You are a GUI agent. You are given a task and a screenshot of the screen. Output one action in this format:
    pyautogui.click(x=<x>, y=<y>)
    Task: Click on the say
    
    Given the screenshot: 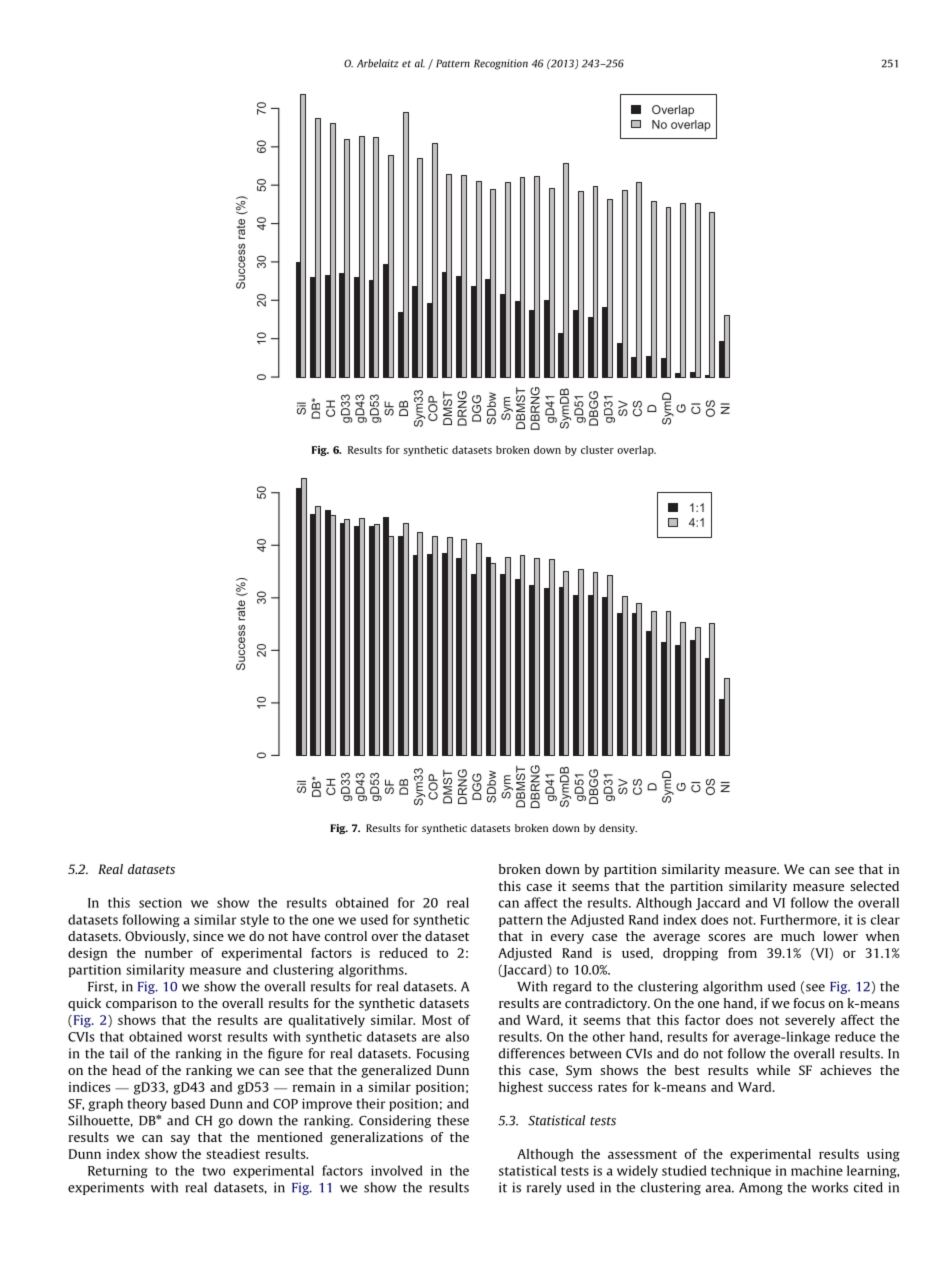 What is the action you would take?
    pyautogui.click(x=180, y=1140)
